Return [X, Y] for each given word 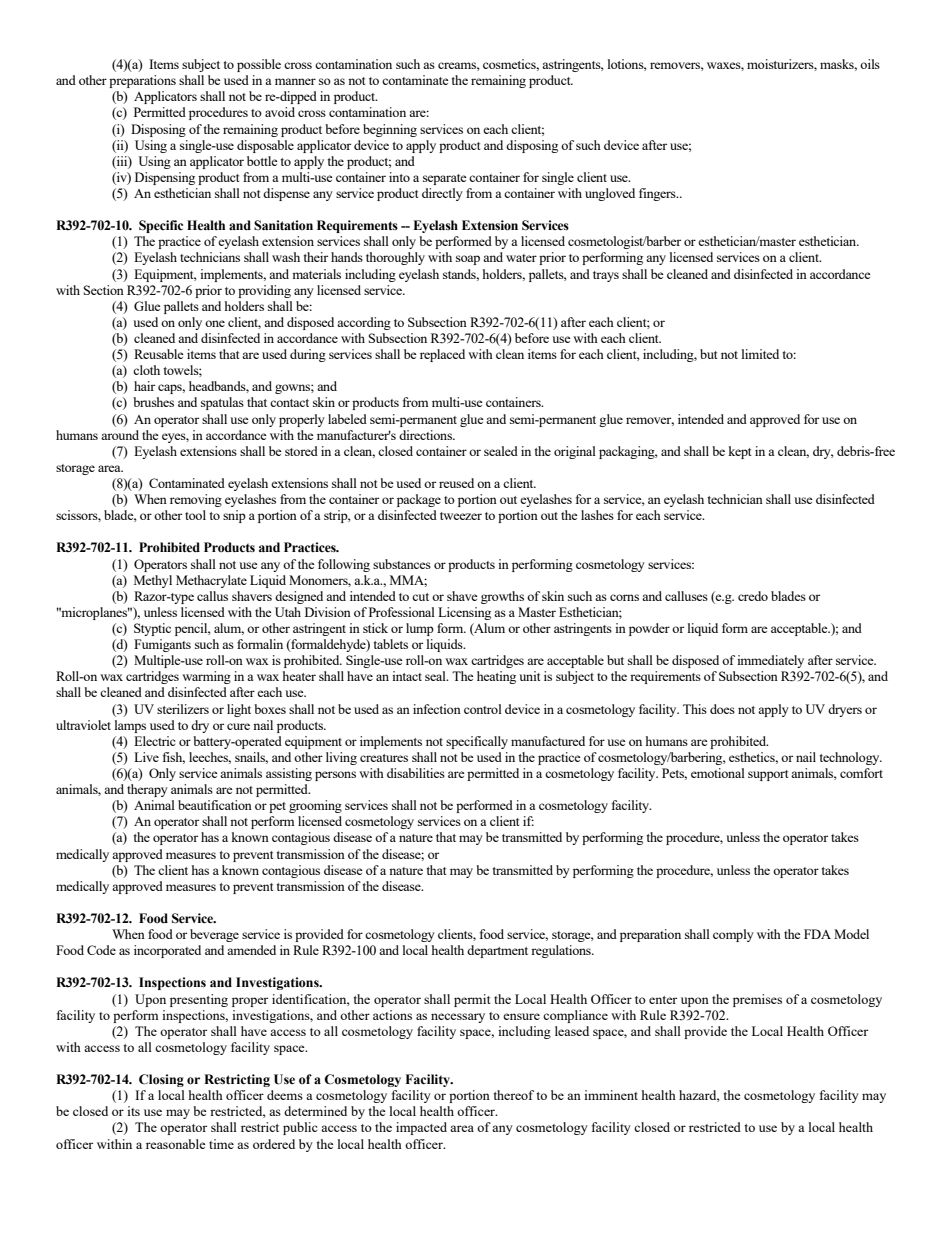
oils [870, 64]
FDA [817, 934]
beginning [390, 130]
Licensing [464, 613]
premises [757, 1000]
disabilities [416, 773]
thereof [513, 1095]
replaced [442, 355]
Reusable [159, 354]
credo [753, 596]
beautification [215, 805]
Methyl [153, 581]
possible [259, 65]
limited [760, 354]
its [133, 1111]
